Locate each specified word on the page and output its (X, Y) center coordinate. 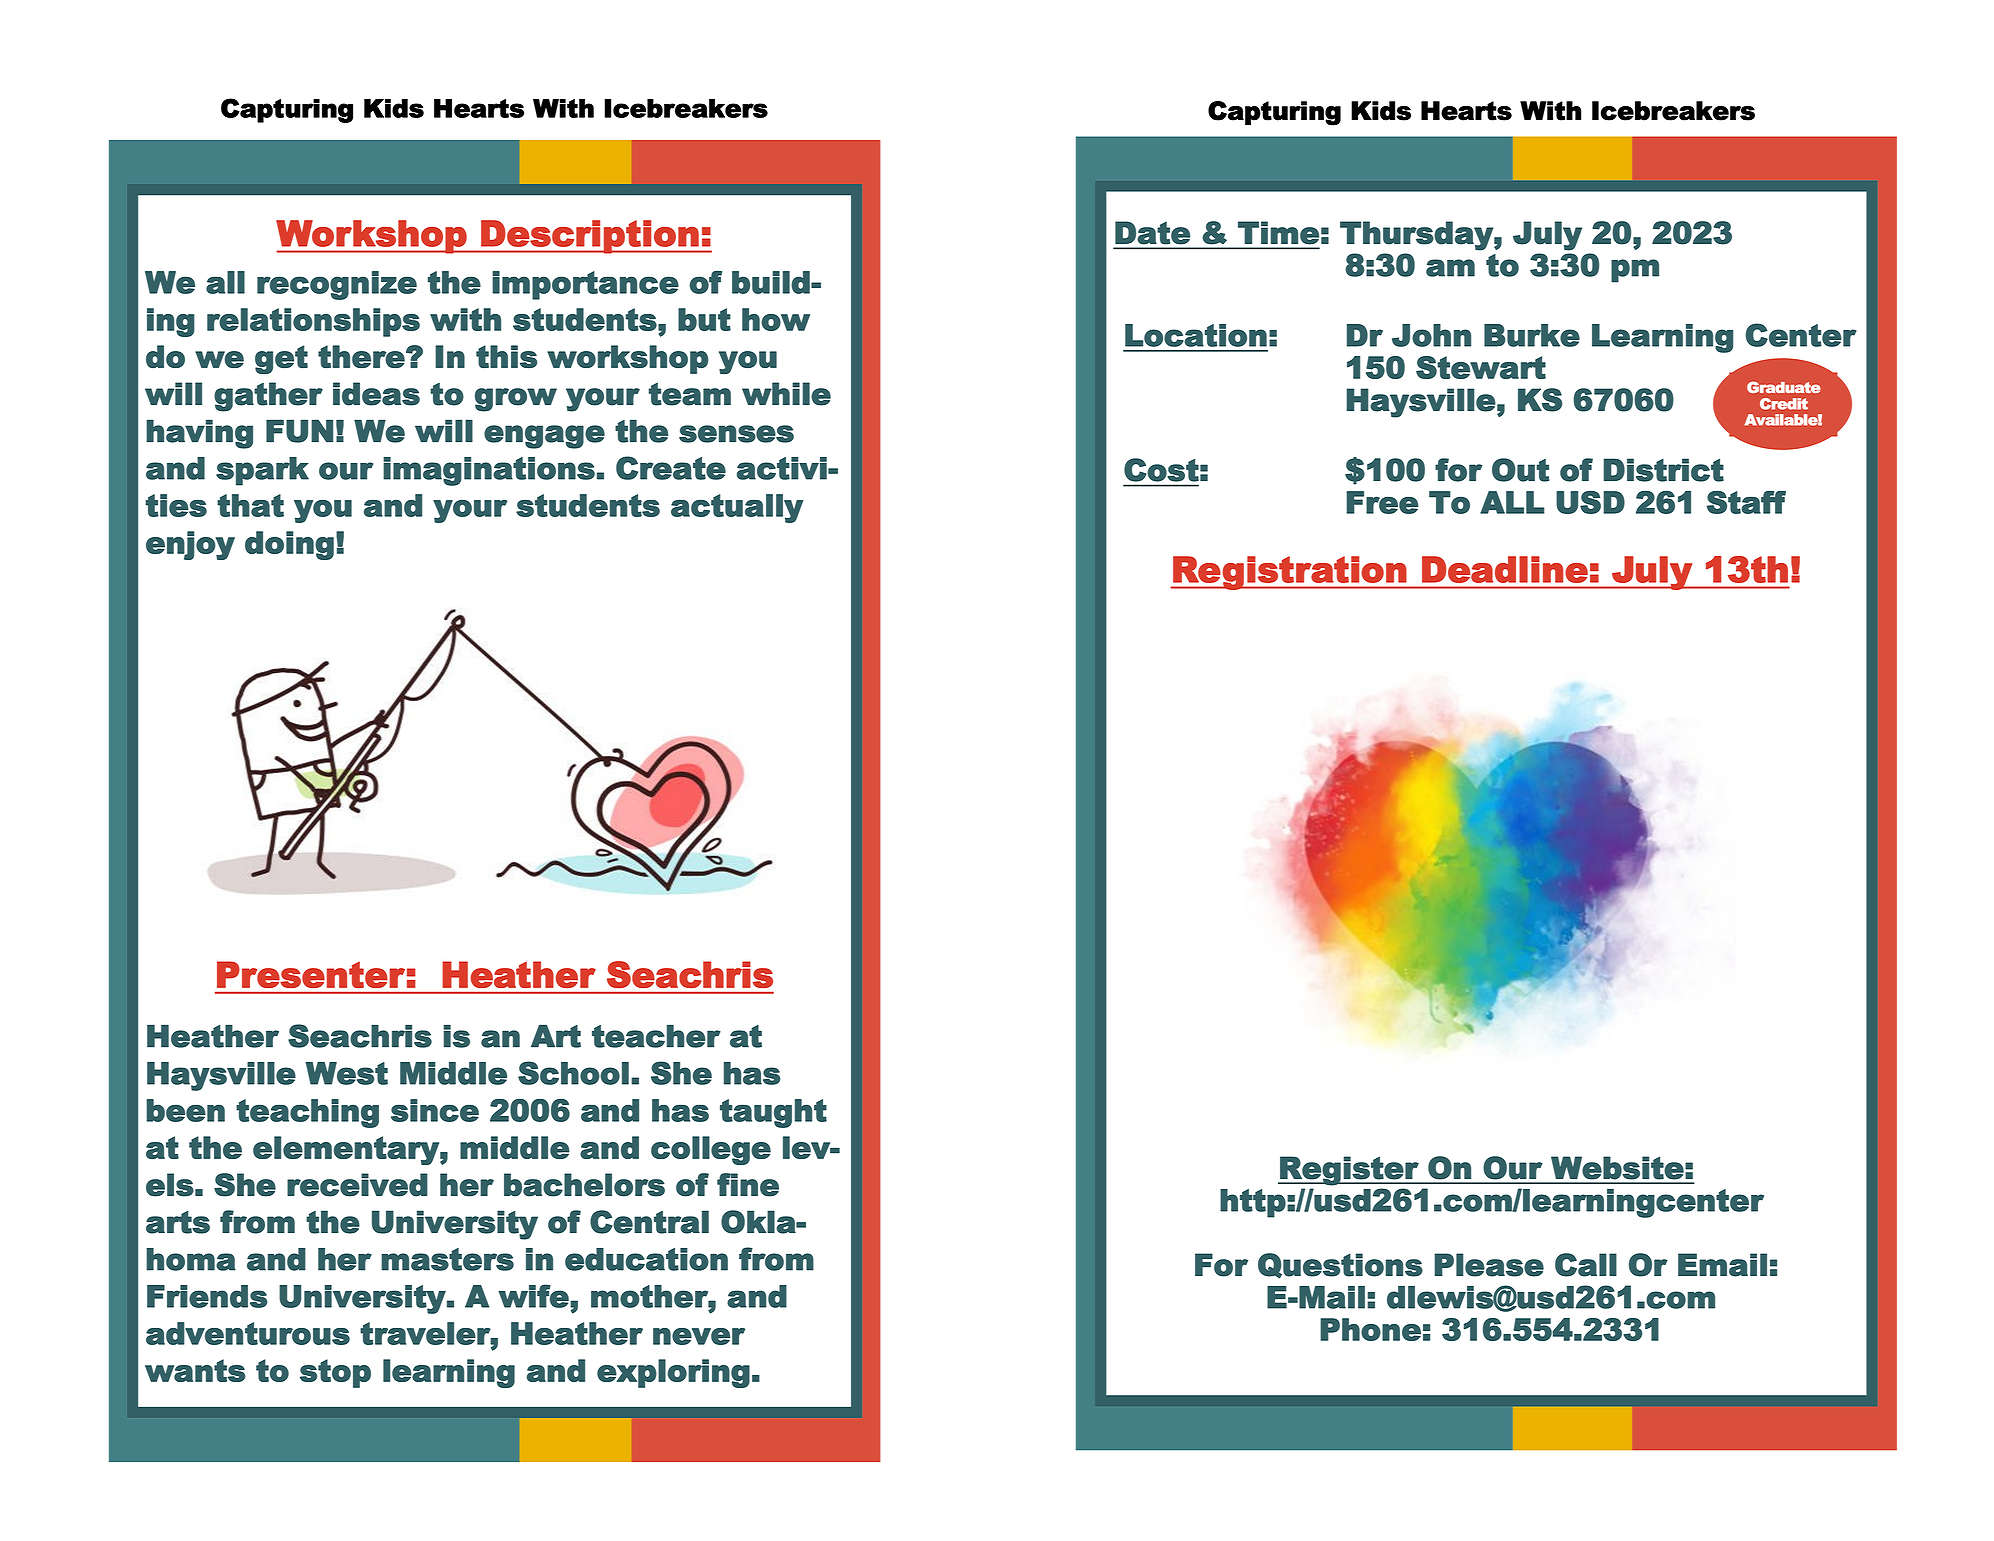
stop (335, 1373)
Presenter (311, 974)
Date (1152, 233)
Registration (1289, 573)
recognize (337, 285)
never (699, 1336)
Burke (1532, 335)
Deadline (1505, 569)
